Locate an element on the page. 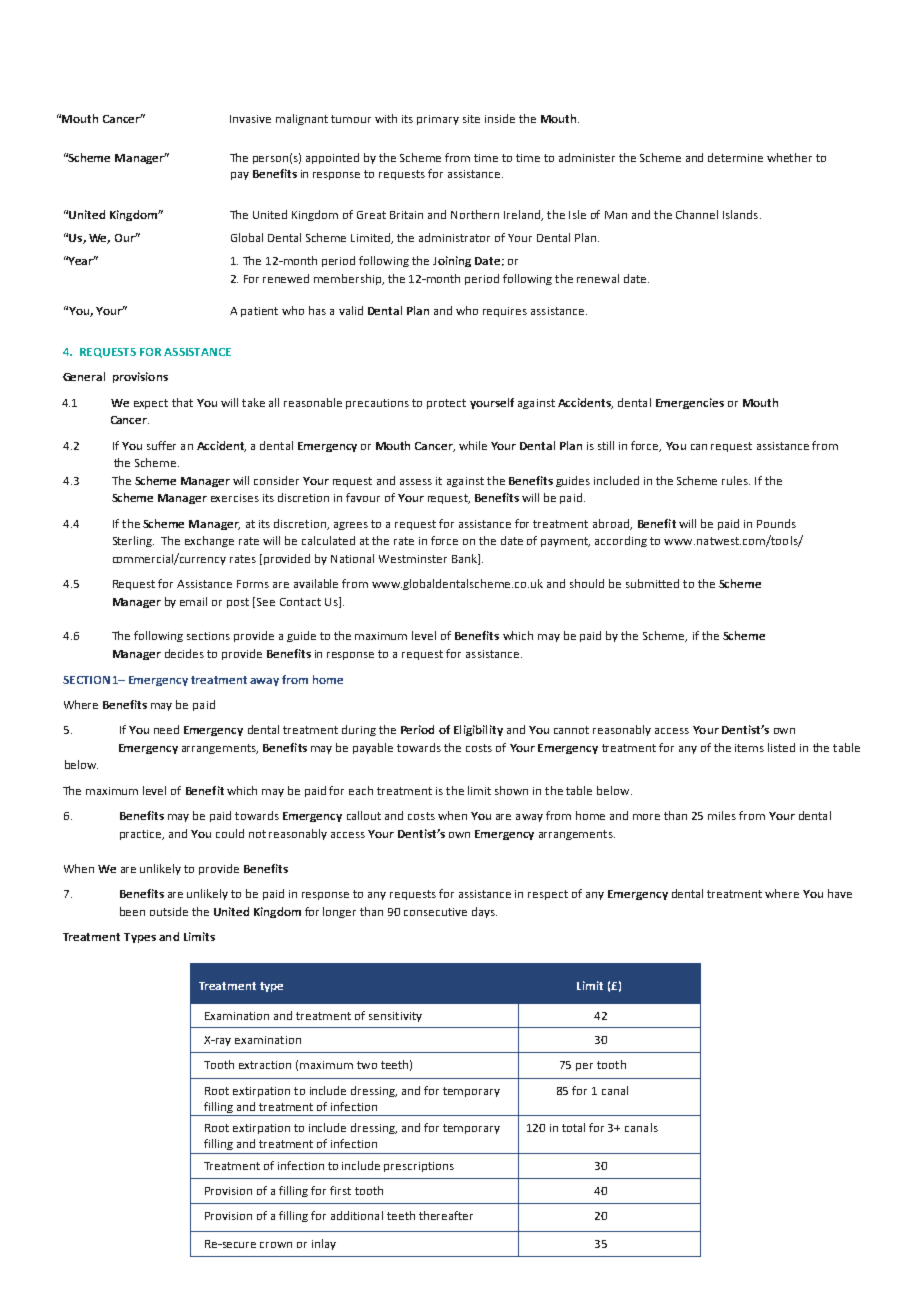 This page has width=924, height=1308. crown is located at coordinates (276, 1245).
